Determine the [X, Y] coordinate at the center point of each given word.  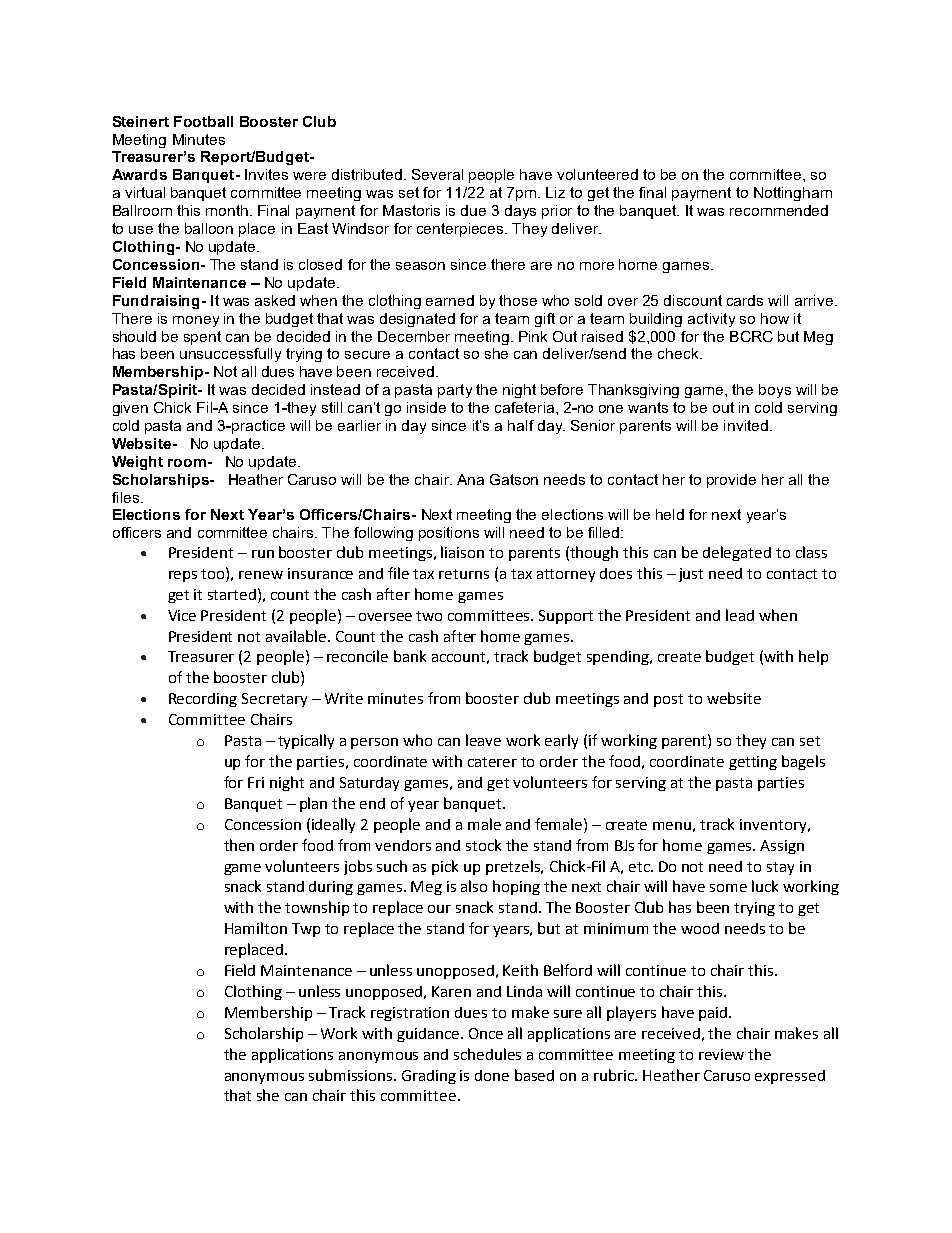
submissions [352, 1075]
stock [483, 845]
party [455, 391]
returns [464, 574]
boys [775, 391]
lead [740, 615]
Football [203, 121]
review [721, 1054]
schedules [487, 1054]
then [239, 845]
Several [437, 174]
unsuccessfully [230, 355]
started [233, 594]
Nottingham [793, 194]
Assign [782, 847]
